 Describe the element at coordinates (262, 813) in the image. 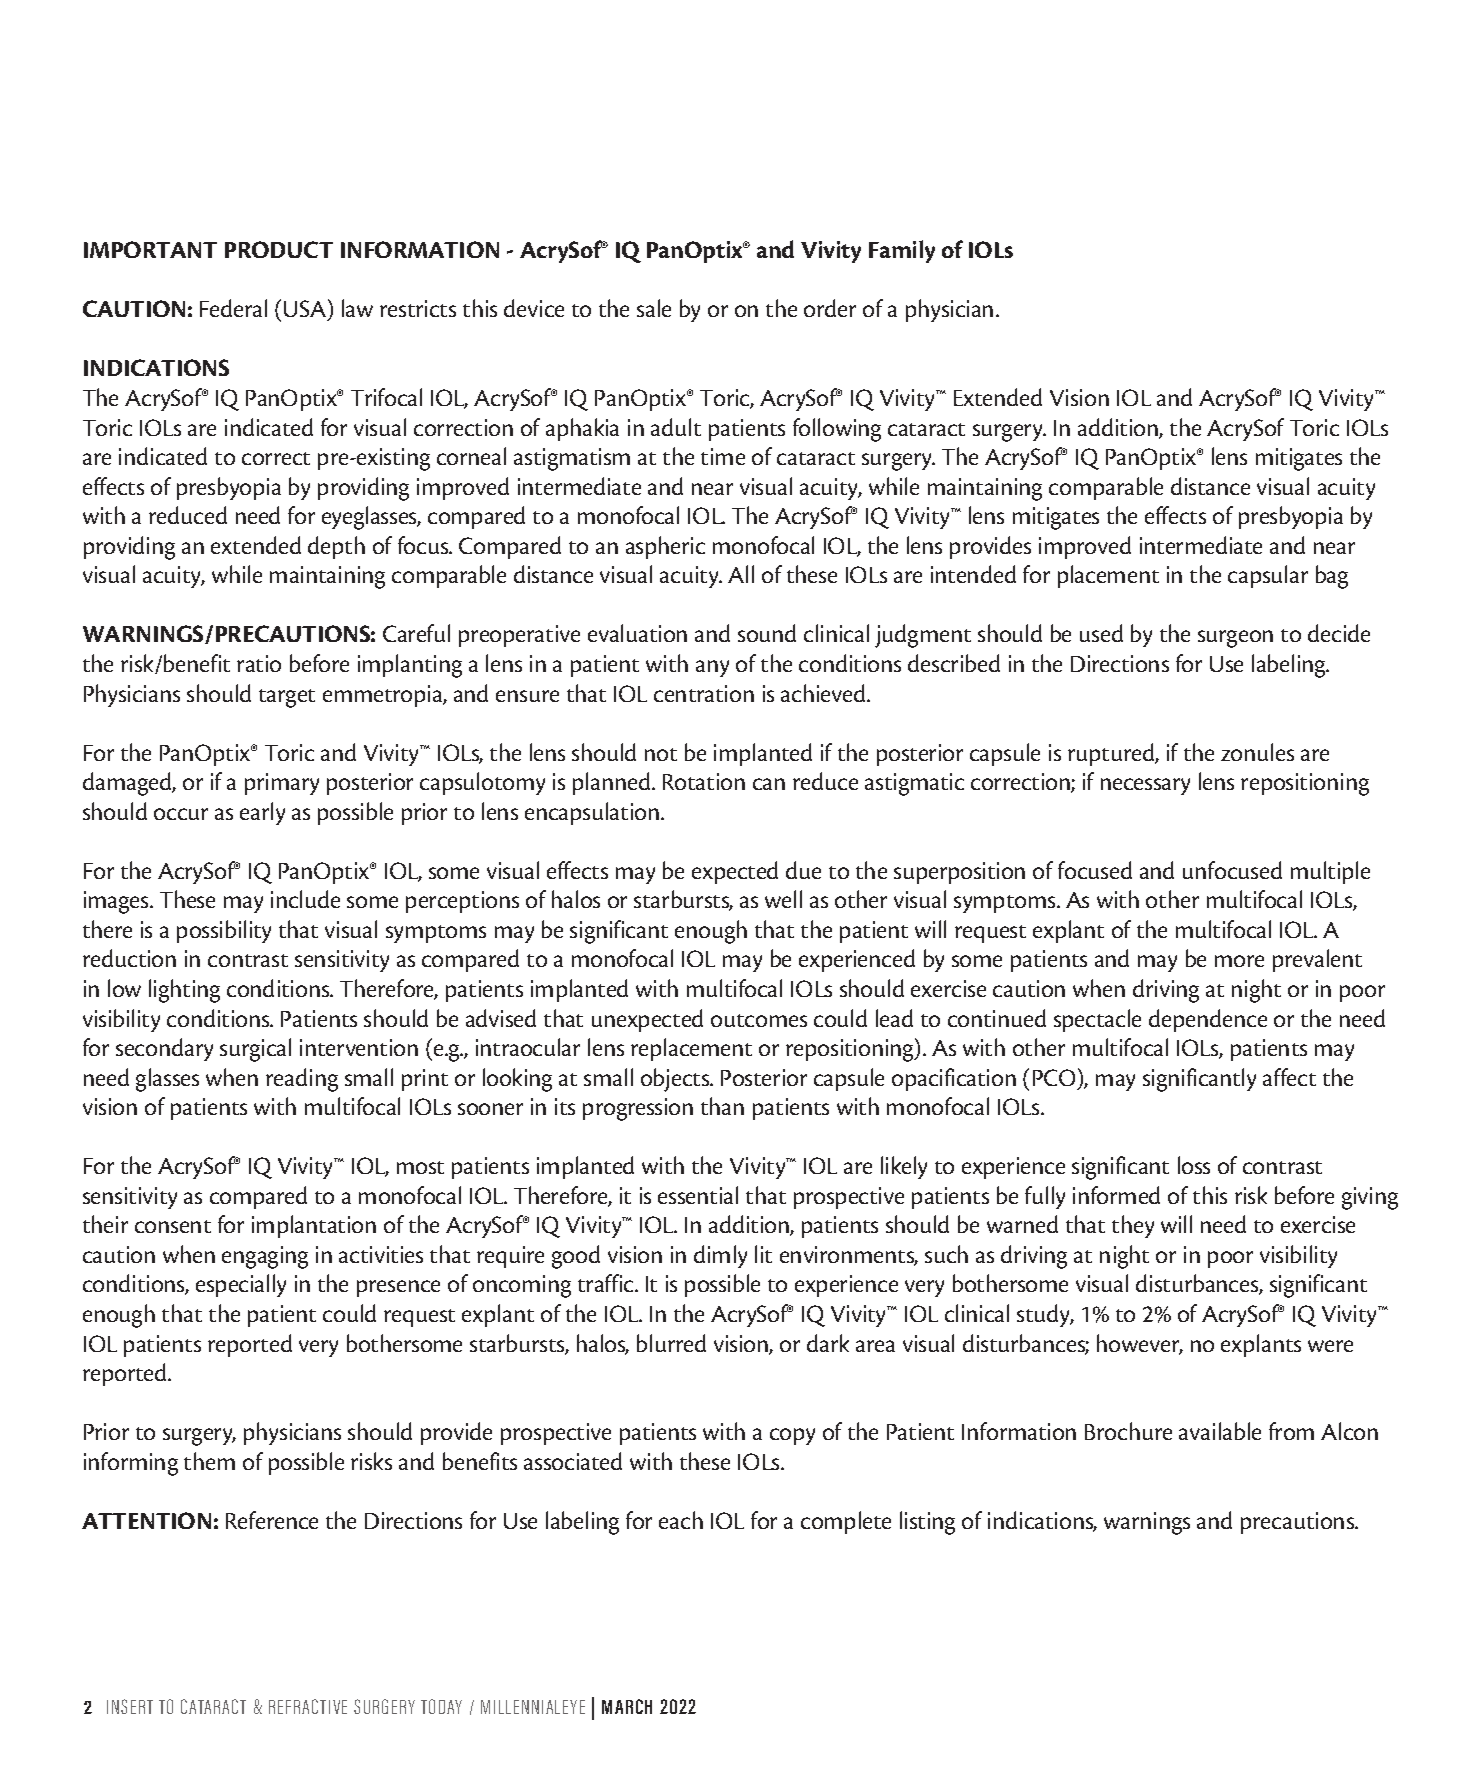

I see `early` at that location.
